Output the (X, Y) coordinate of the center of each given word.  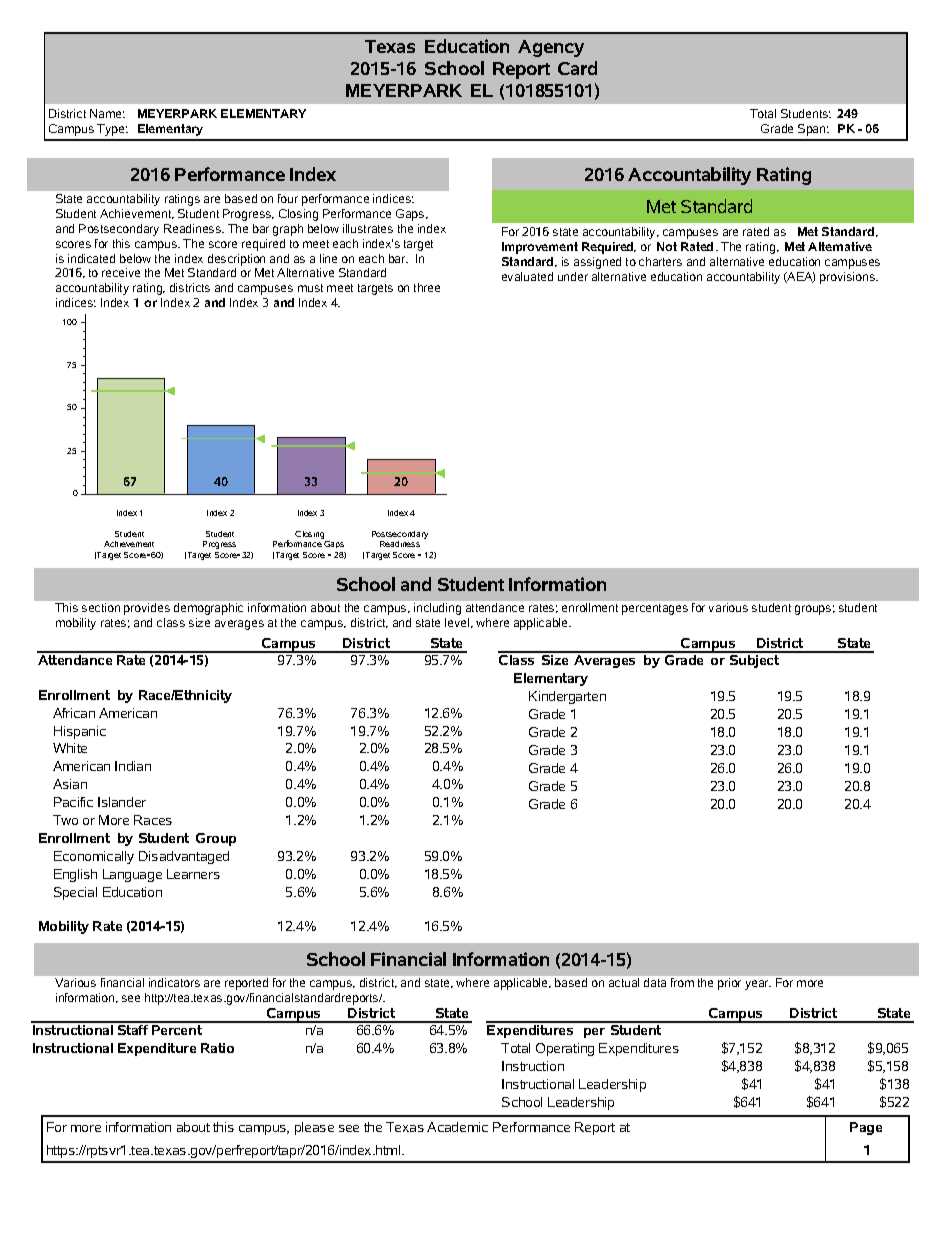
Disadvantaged (184, 857)
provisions (848, 278)
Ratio (217, 1048)
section (101, 607)
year (758, 985)
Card (577, 68)
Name (107, 113)
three (427, 287)
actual (624, 982)
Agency (551, 48)
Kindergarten (567, 697)
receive (121, 272)
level (458, 623)
